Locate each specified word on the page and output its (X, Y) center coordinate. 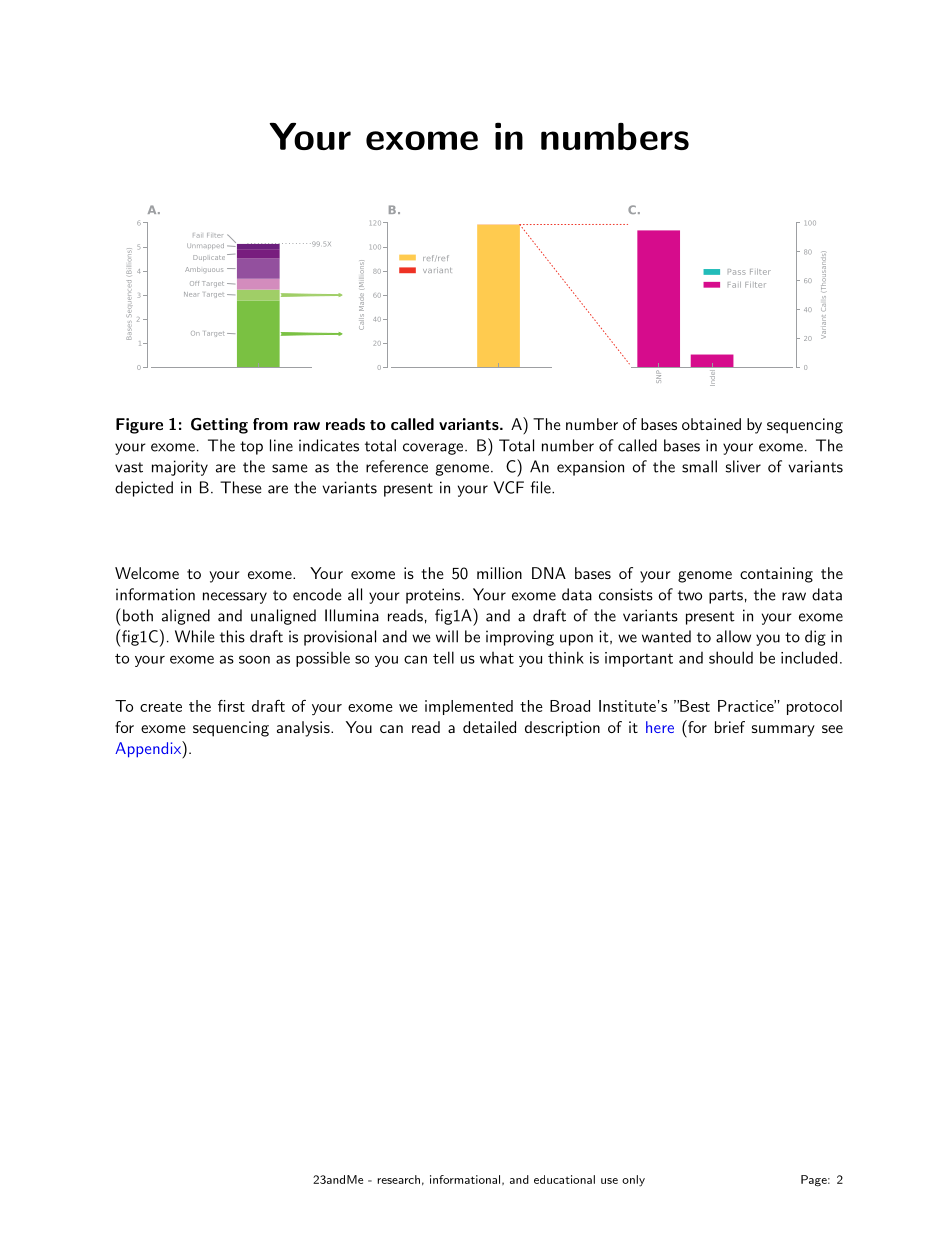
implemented (469, 707)
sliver (743, 466)
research (398, 1179)
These (241, 487)
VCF (508, 487)
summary (783, 731)
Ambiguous (204, 269)
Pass (737, 272)
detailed (489, 727)
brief (730, 727)
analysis (304, 729)
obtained (711, 424)
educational (564, 1179)
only (633, 1181)
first (231, 706)
